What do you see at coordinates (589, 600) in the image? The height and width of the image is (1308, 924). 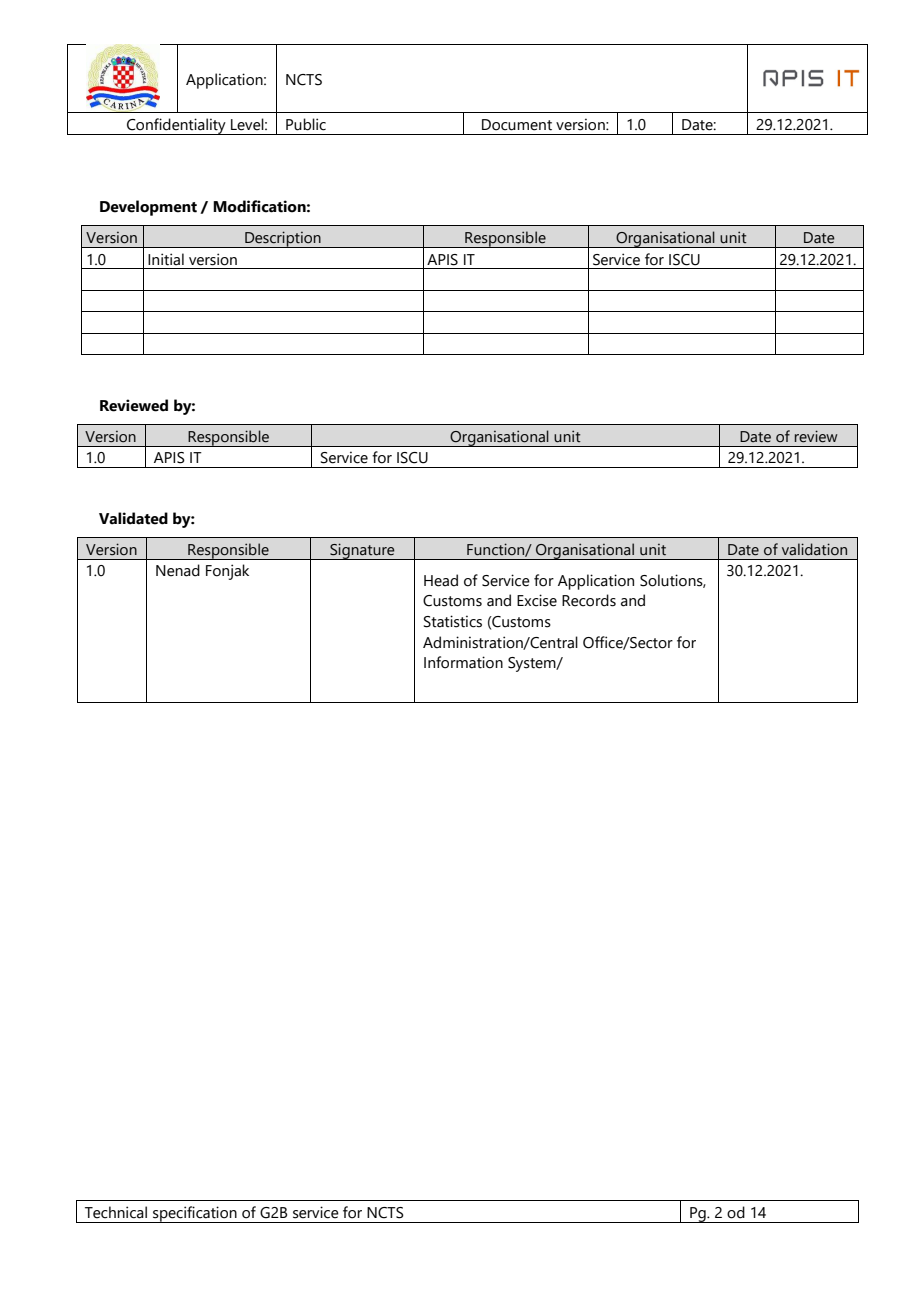 I see `Records` at bounding box center [589, 600].
